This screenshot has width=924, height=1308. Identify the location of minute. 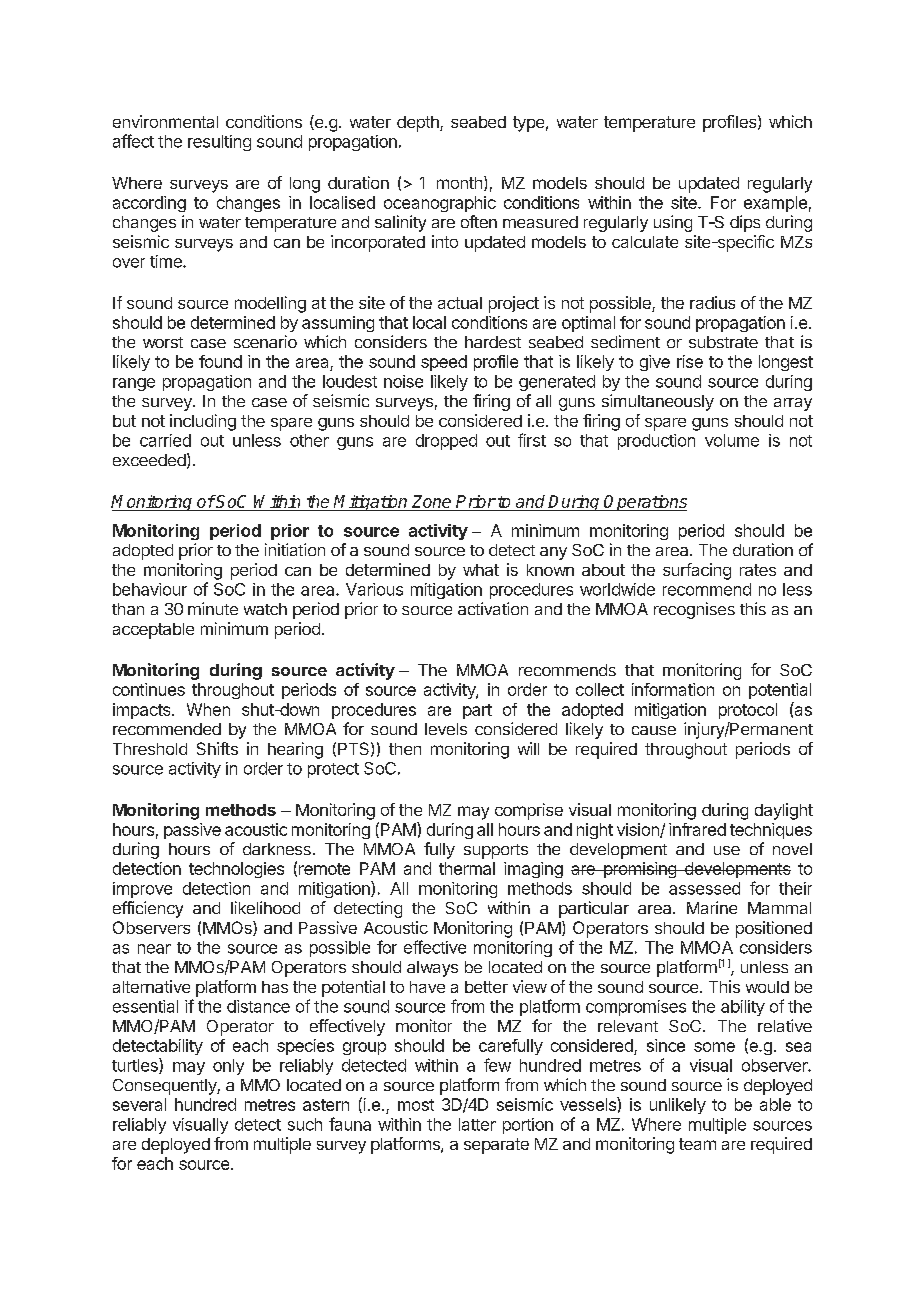
(213, 608).
